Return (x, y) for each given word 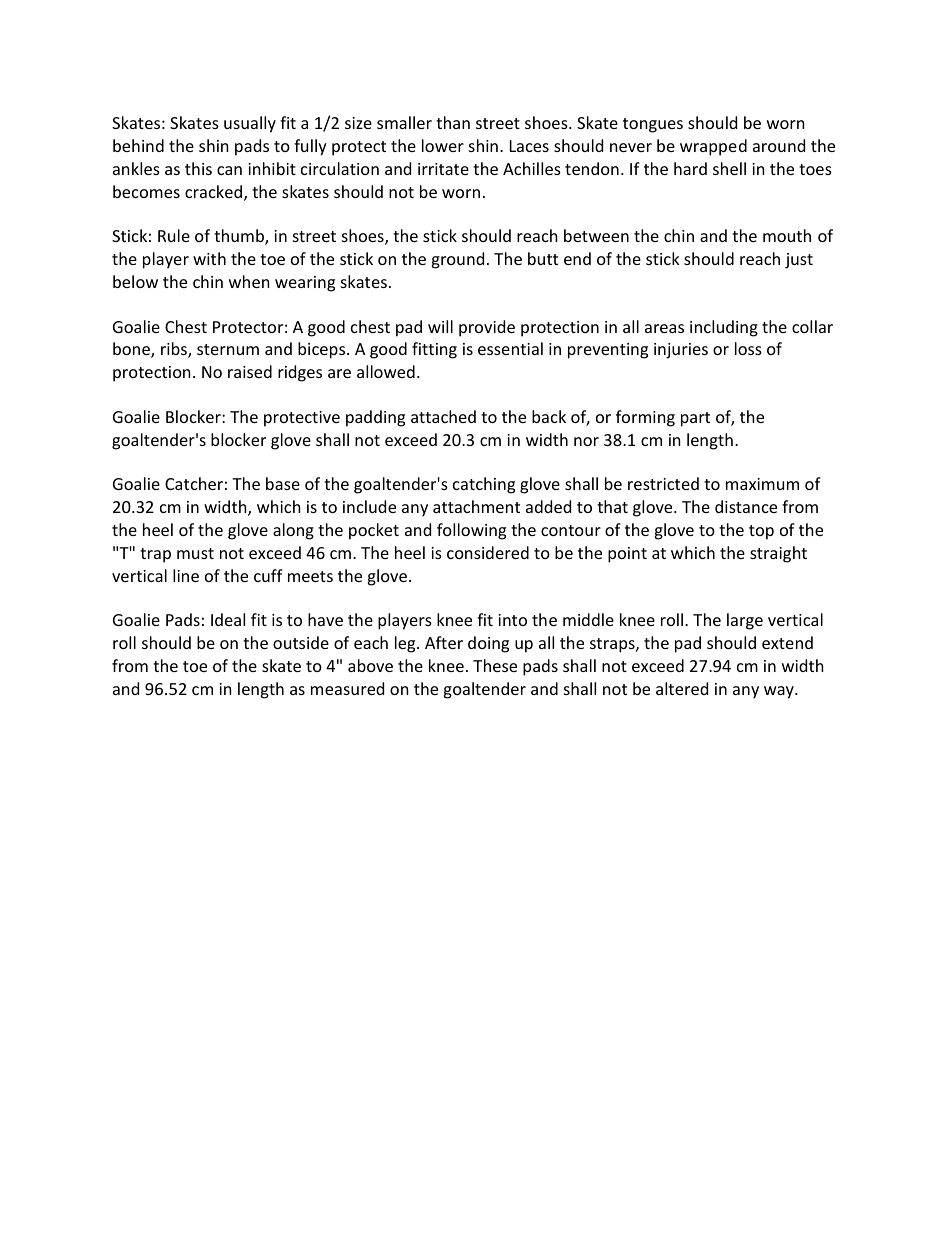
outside (301, 642)
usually (250, 124)
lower (443, 145)
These (495, 665)
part (695, 419)
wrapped (713, 147)
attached (443, 416)
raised (250, 371)
